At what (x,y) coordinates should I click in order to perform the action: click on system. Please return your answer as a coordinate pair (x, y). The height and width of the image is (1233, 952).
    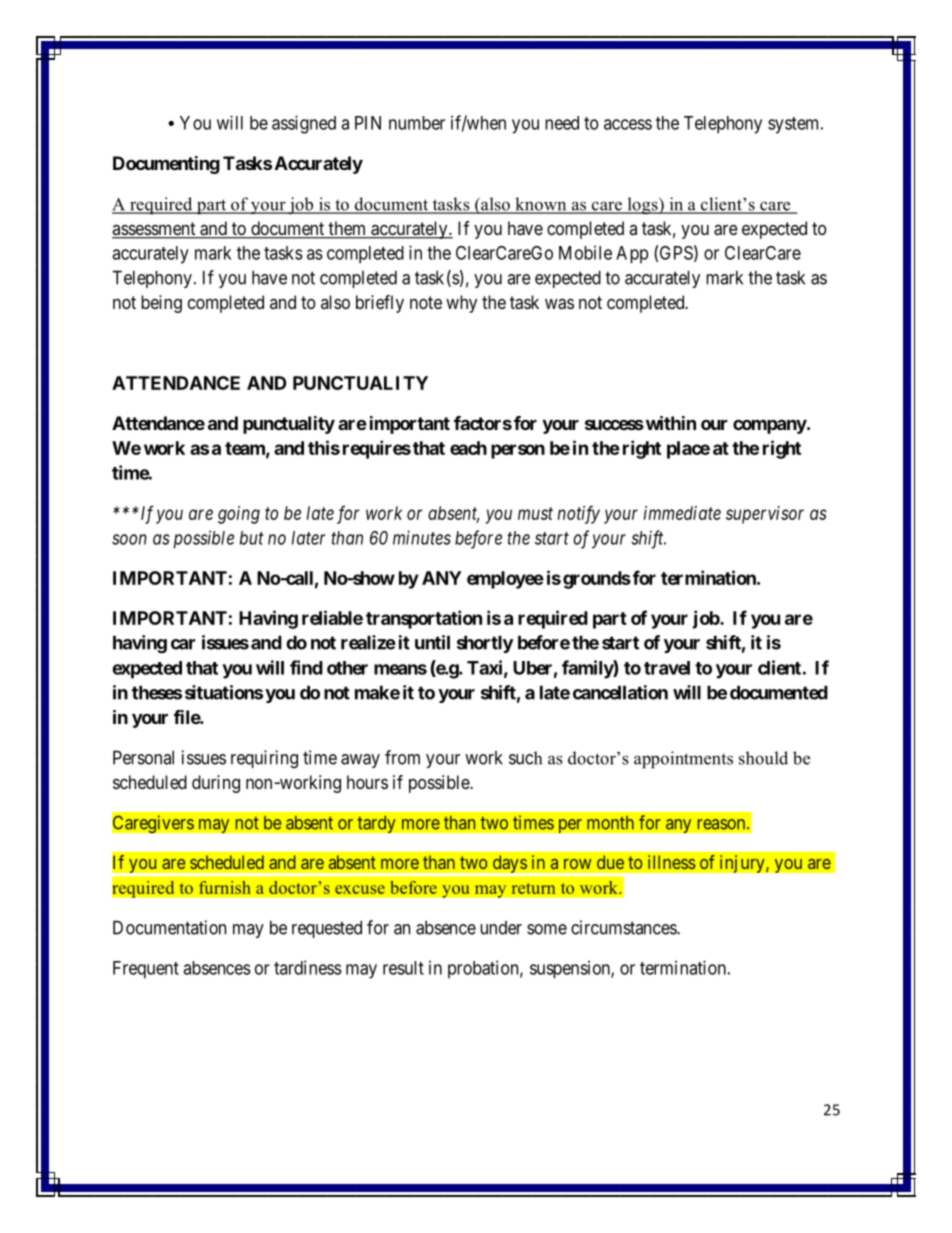
    Looking at the image, I should click on (795, 125).
